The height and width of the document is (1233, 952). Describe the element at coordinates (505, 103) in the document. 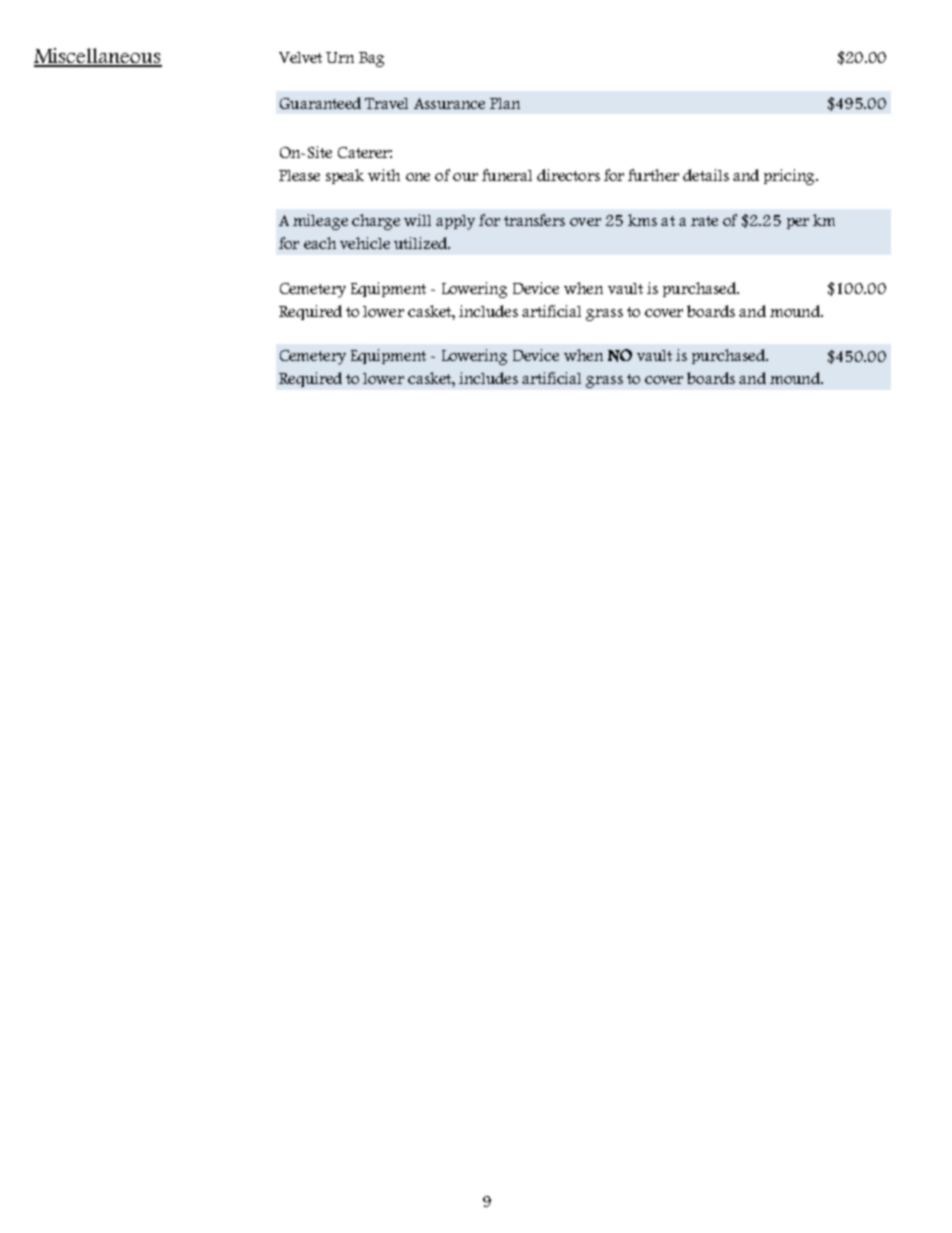

I see `Plan` at that location.
